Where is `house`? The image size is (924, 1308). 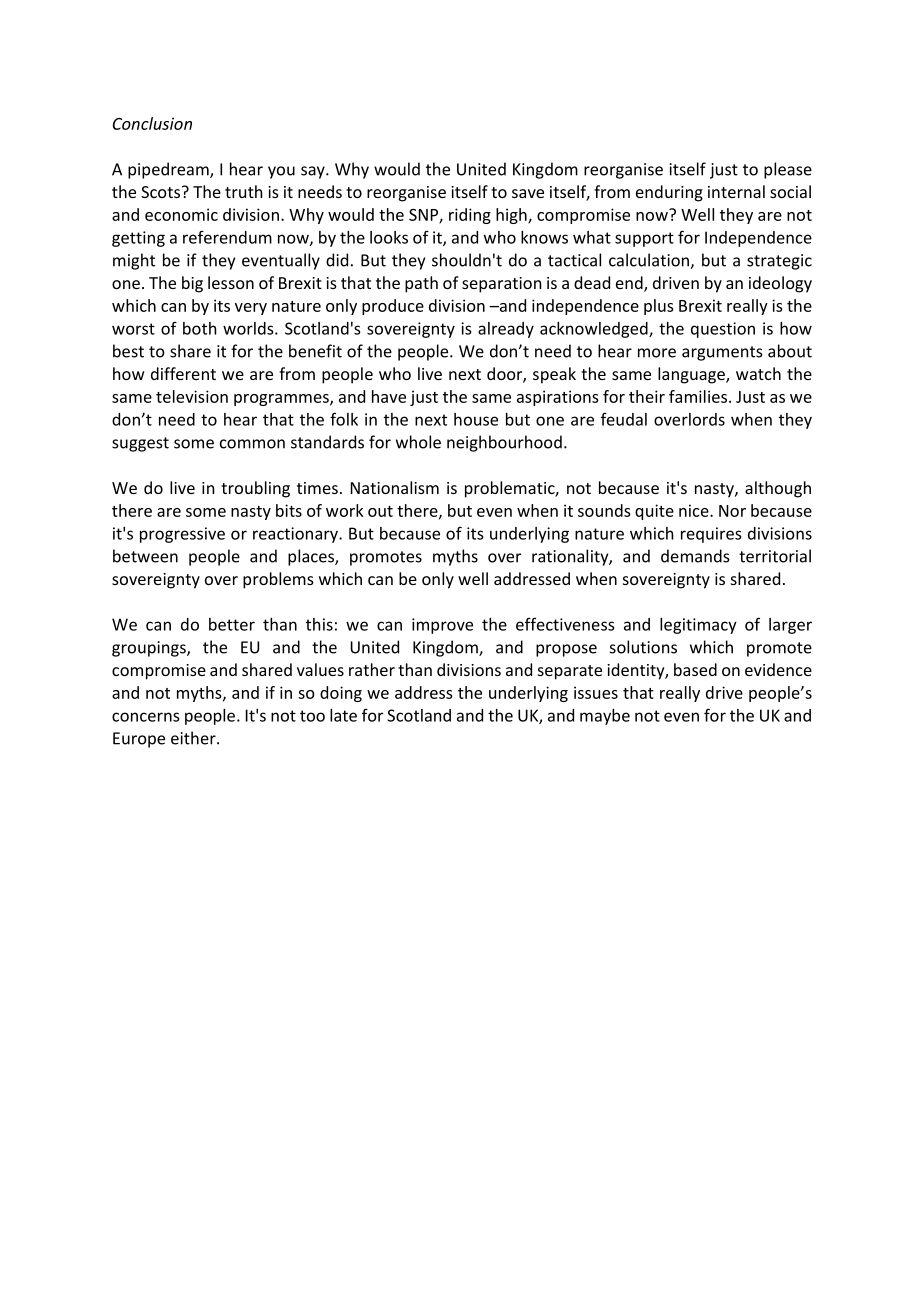 house is located at coordinates (476, 419).
